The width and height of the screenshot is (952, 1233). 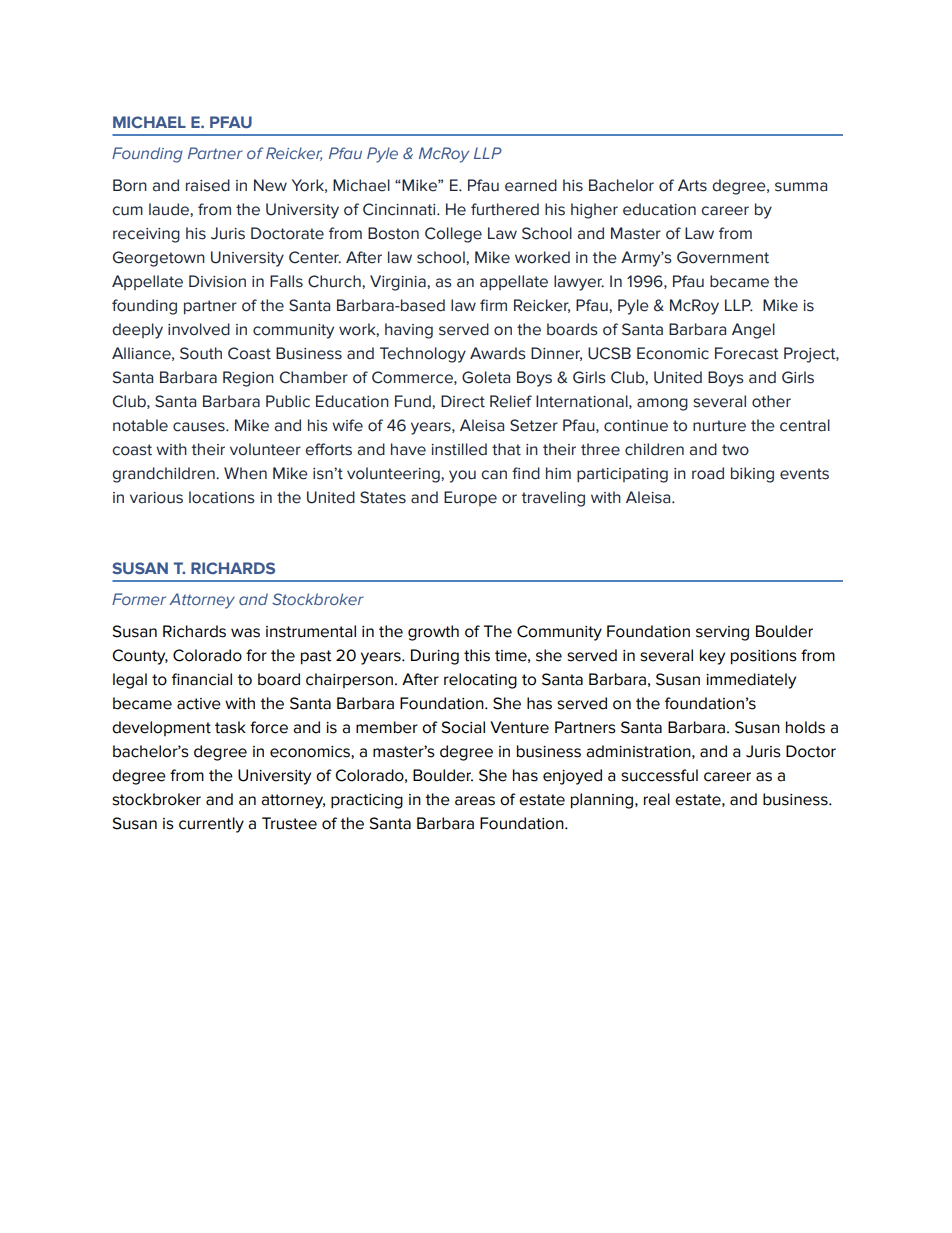 What do you see at coordinates (493, 305) in the screenshot?
I see `firm` at bounding box center [493, 305].
